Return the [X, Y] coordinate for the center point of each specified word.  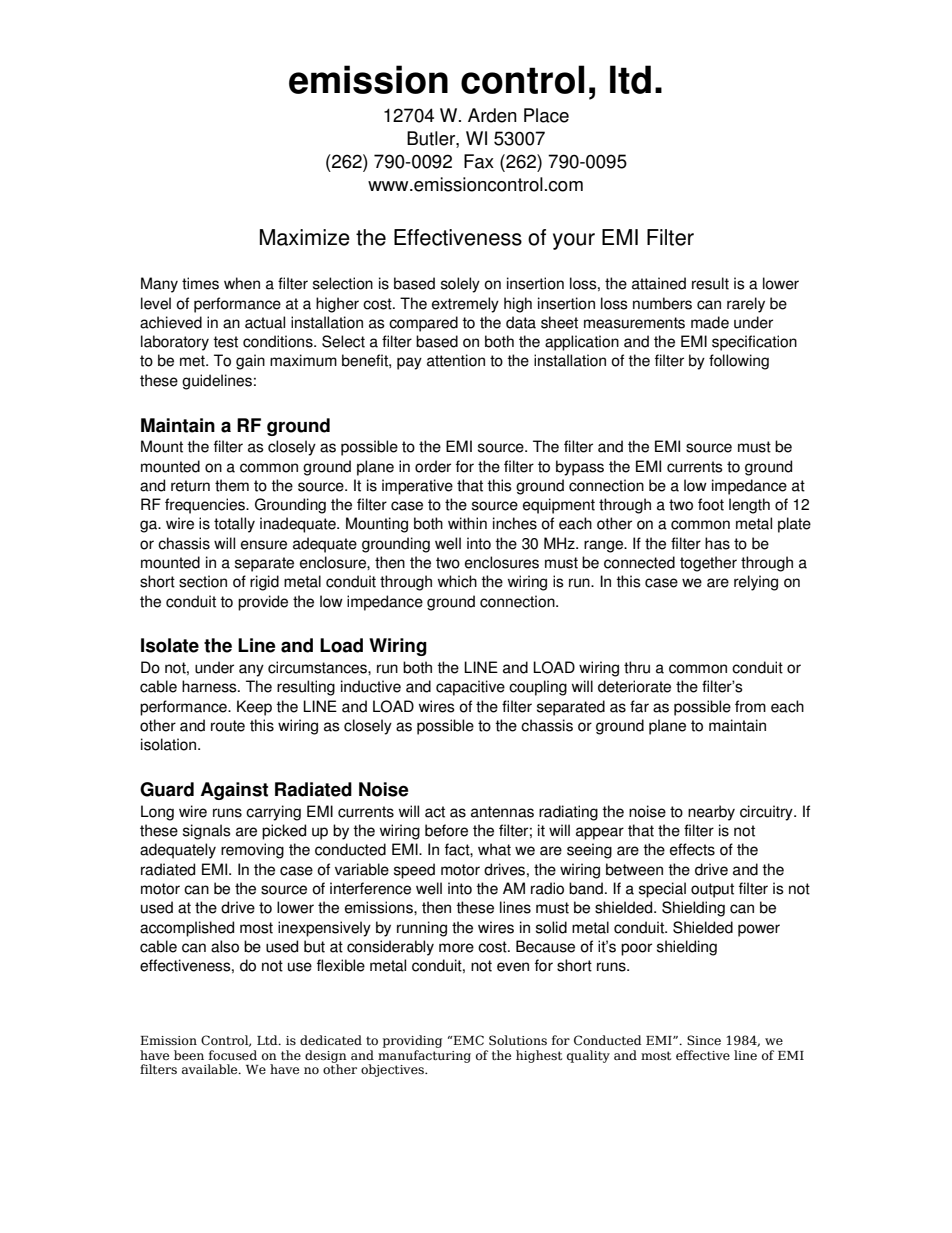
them [232, 485]
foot [711, 504]
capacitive [470, 688]
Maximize [305, 237]
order [433, 466]
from [750, 706]
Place [546, 115]
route [228, 726]
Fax [479, 161]
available [211, 1069]
